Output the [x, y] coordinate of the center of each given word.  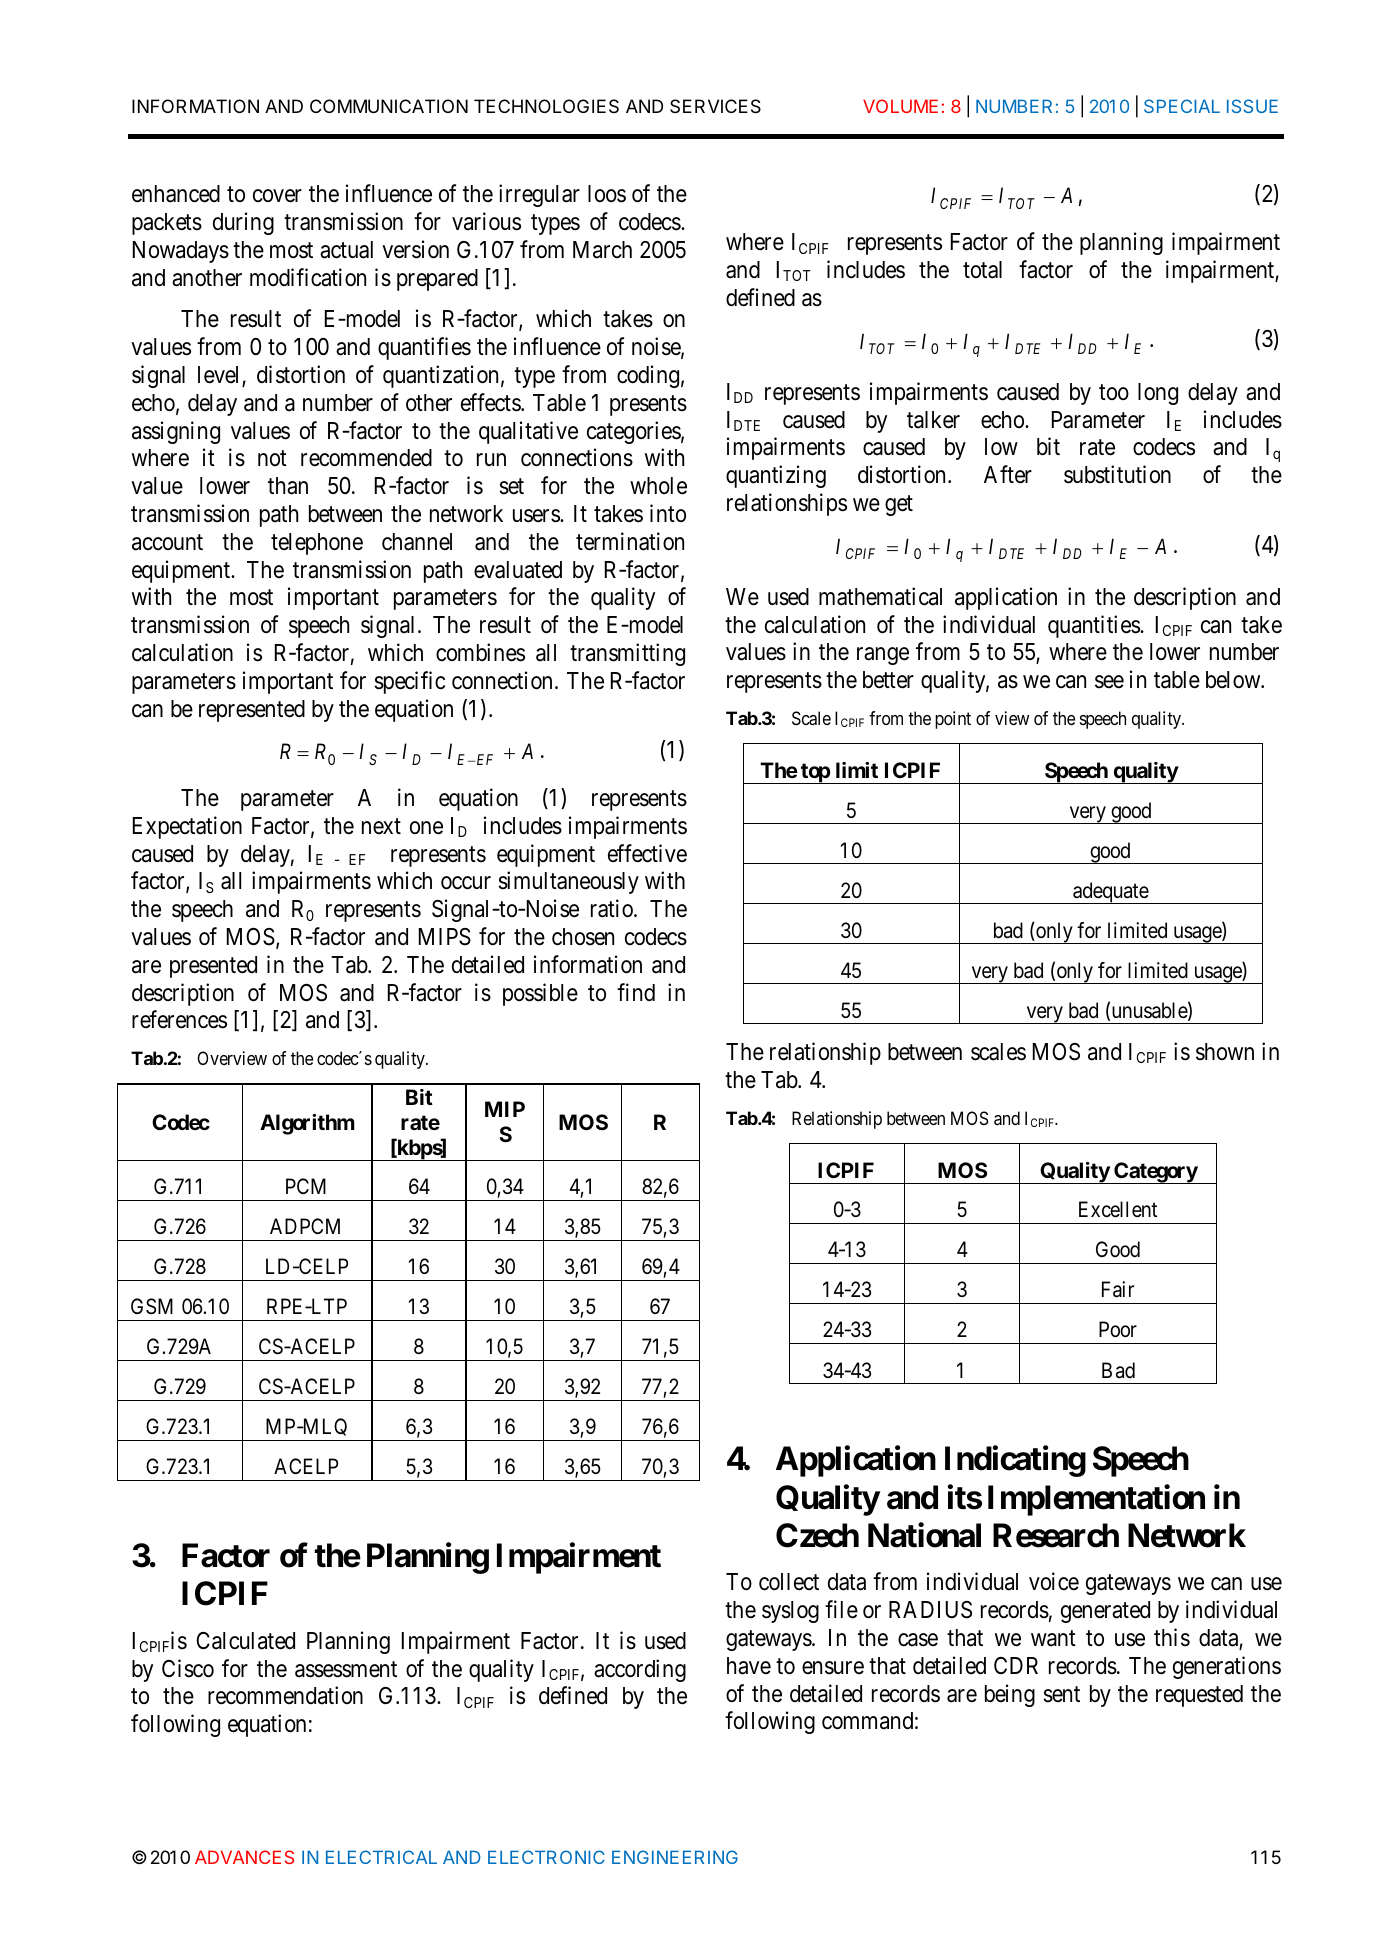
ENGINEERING [675, 1857]
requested [1199, 1696]
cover [277, 196]
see [1109, 682]
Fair [1118, 1289]
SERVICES [715, 106]
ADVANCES [244, 1857]
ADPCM [305, 1226]
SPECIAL [1182, 106]
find [636, 992]
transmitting [627, 654]
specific [409, 682]
